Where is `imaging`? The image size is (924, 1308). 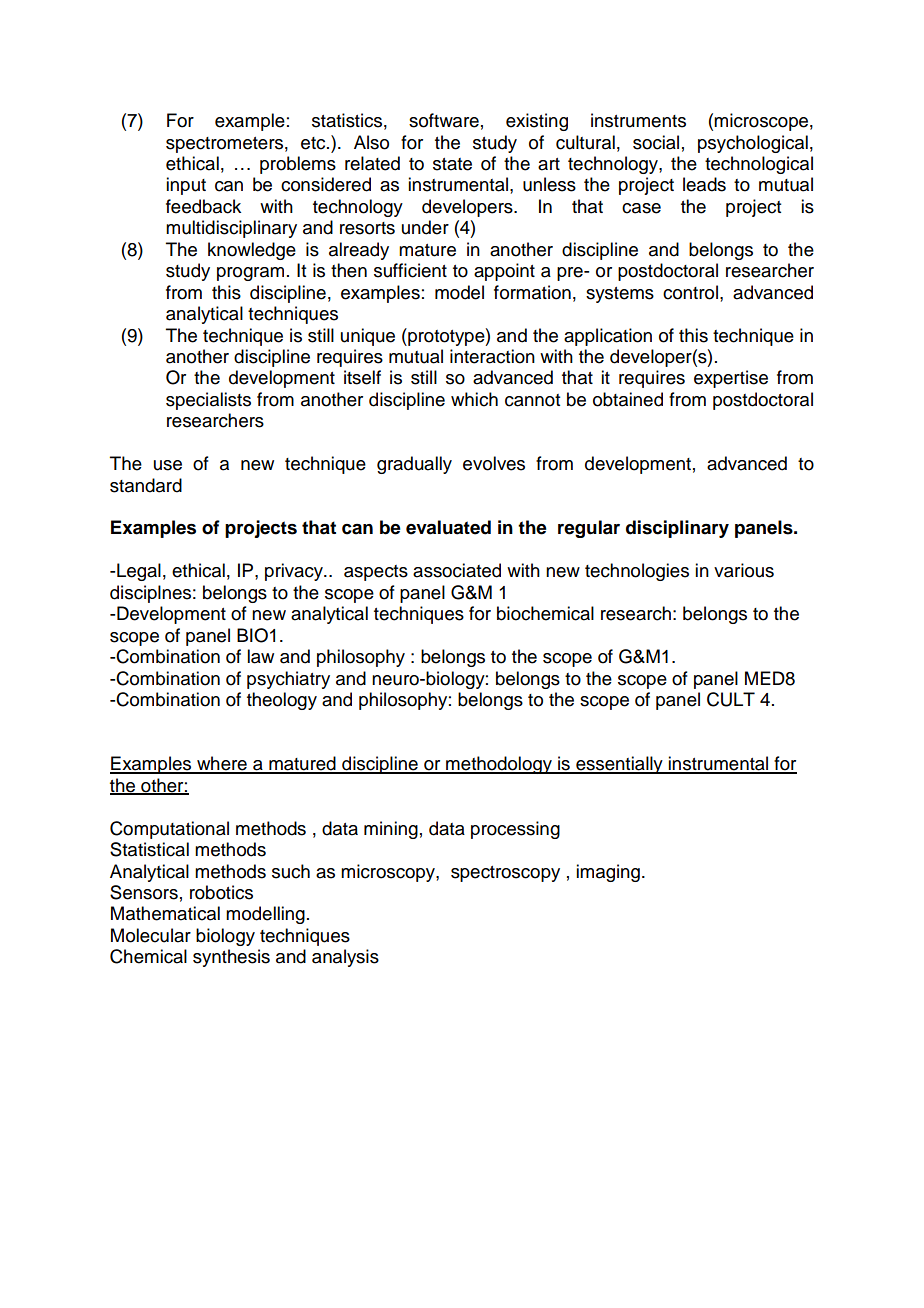 imaging is located at coordinates (608, 873).
